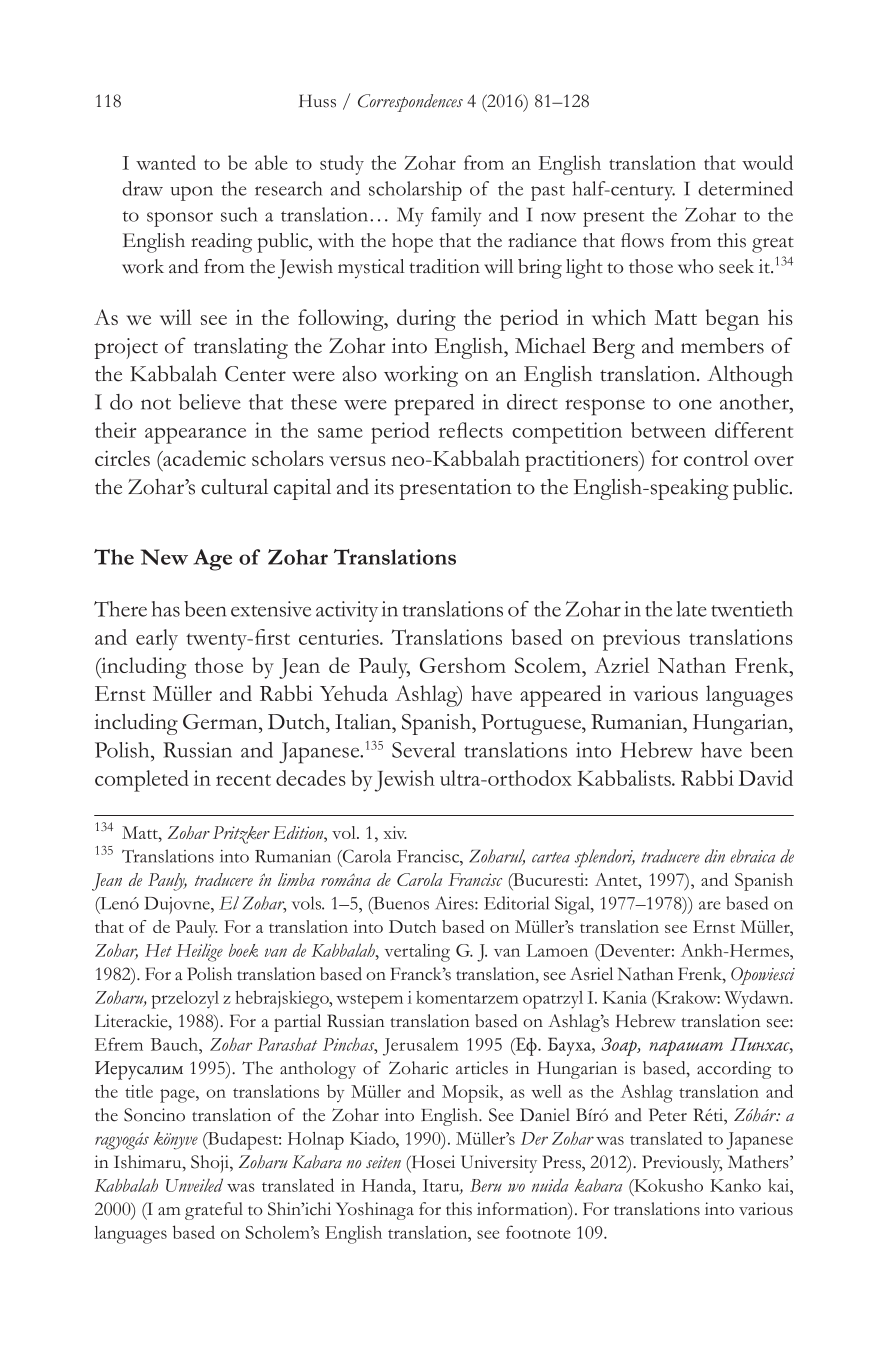  Describe the element at coordinates (166, 162) in the page. I see `wanted` at that location.
